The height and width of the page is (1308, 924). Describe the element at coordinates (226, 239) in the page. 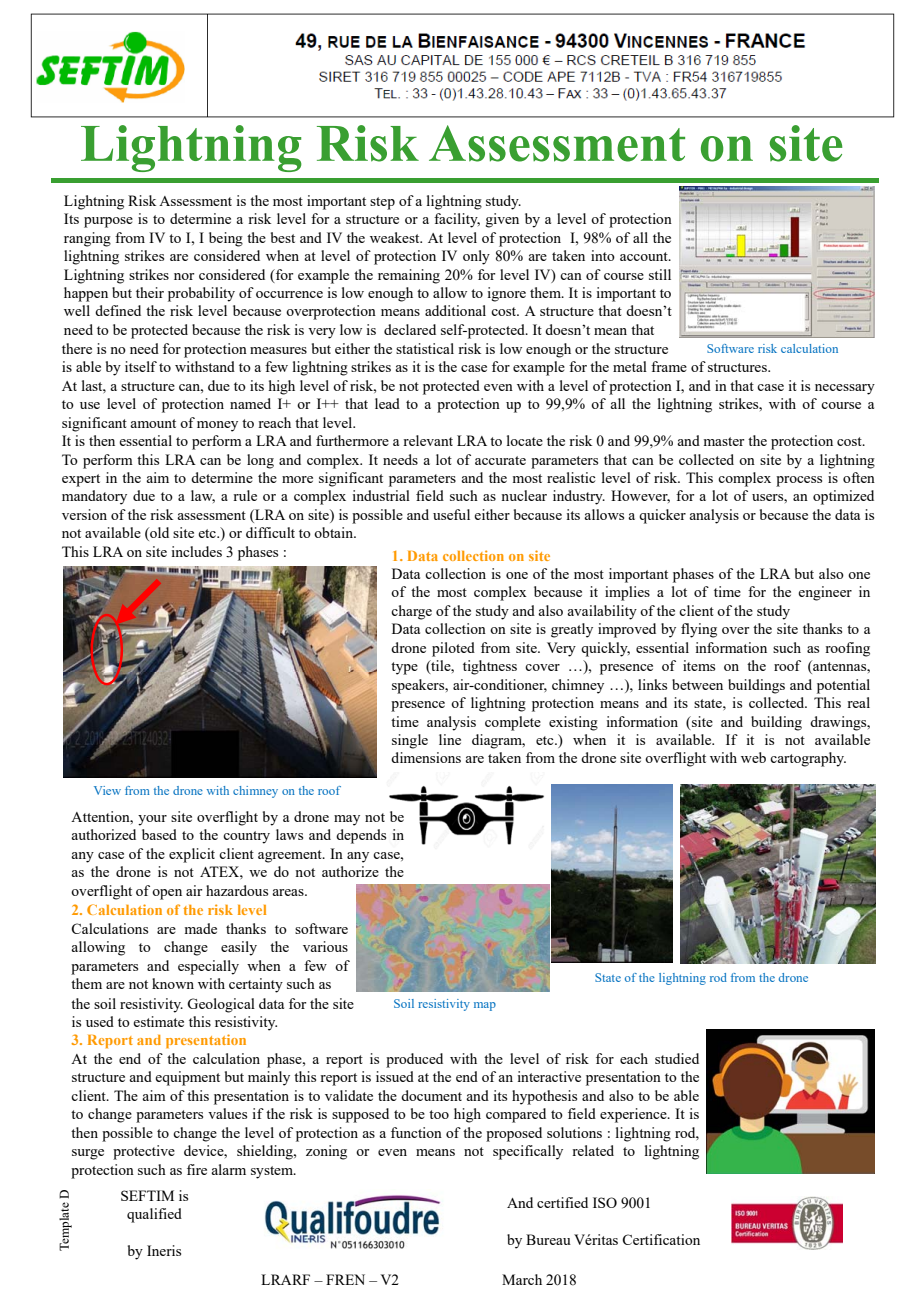

I see `being` at that location.
